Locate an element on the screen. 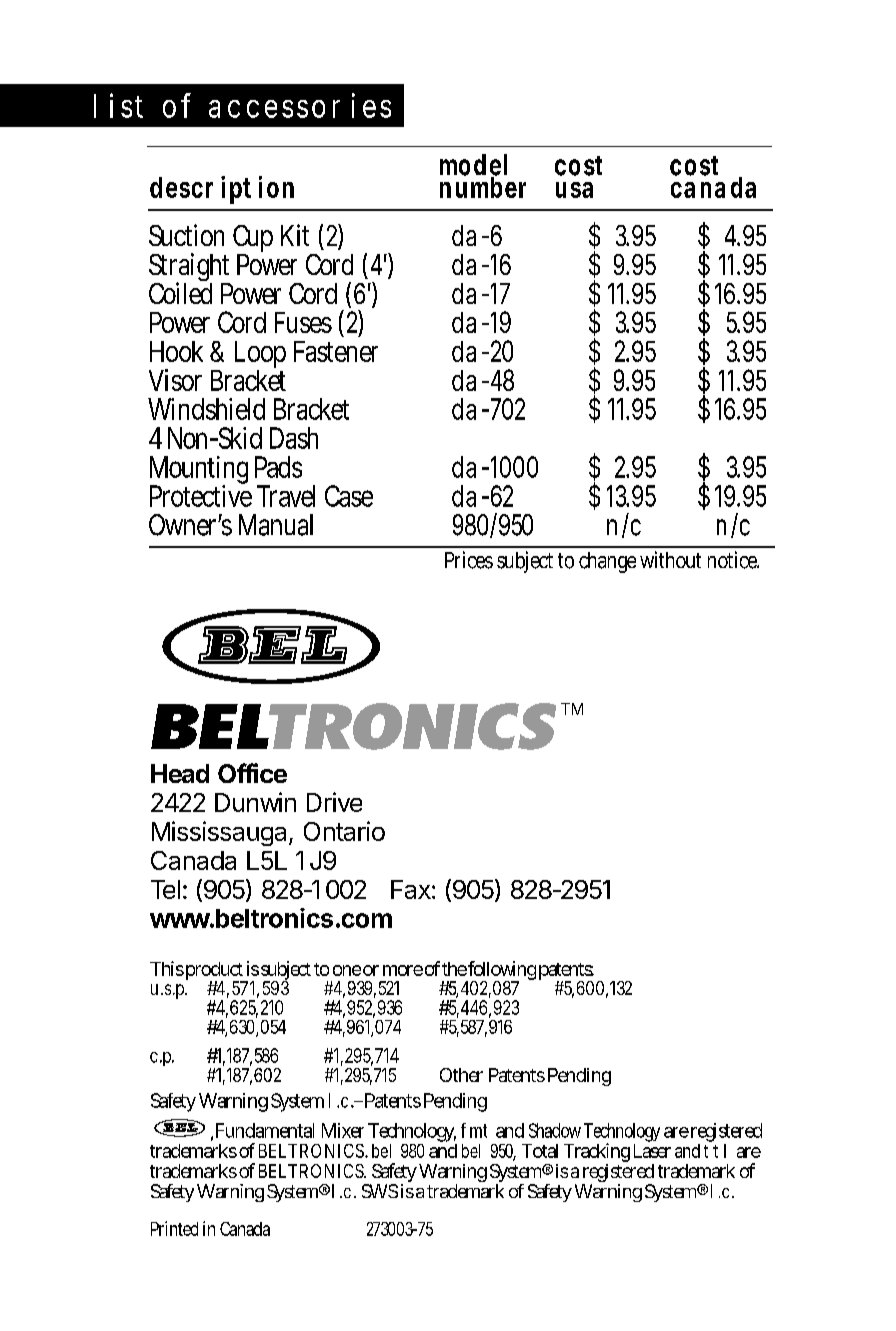 Image resolution: width=896 pixels, height=1331 pixels. Printed is located at coordinates (174, 1228).
